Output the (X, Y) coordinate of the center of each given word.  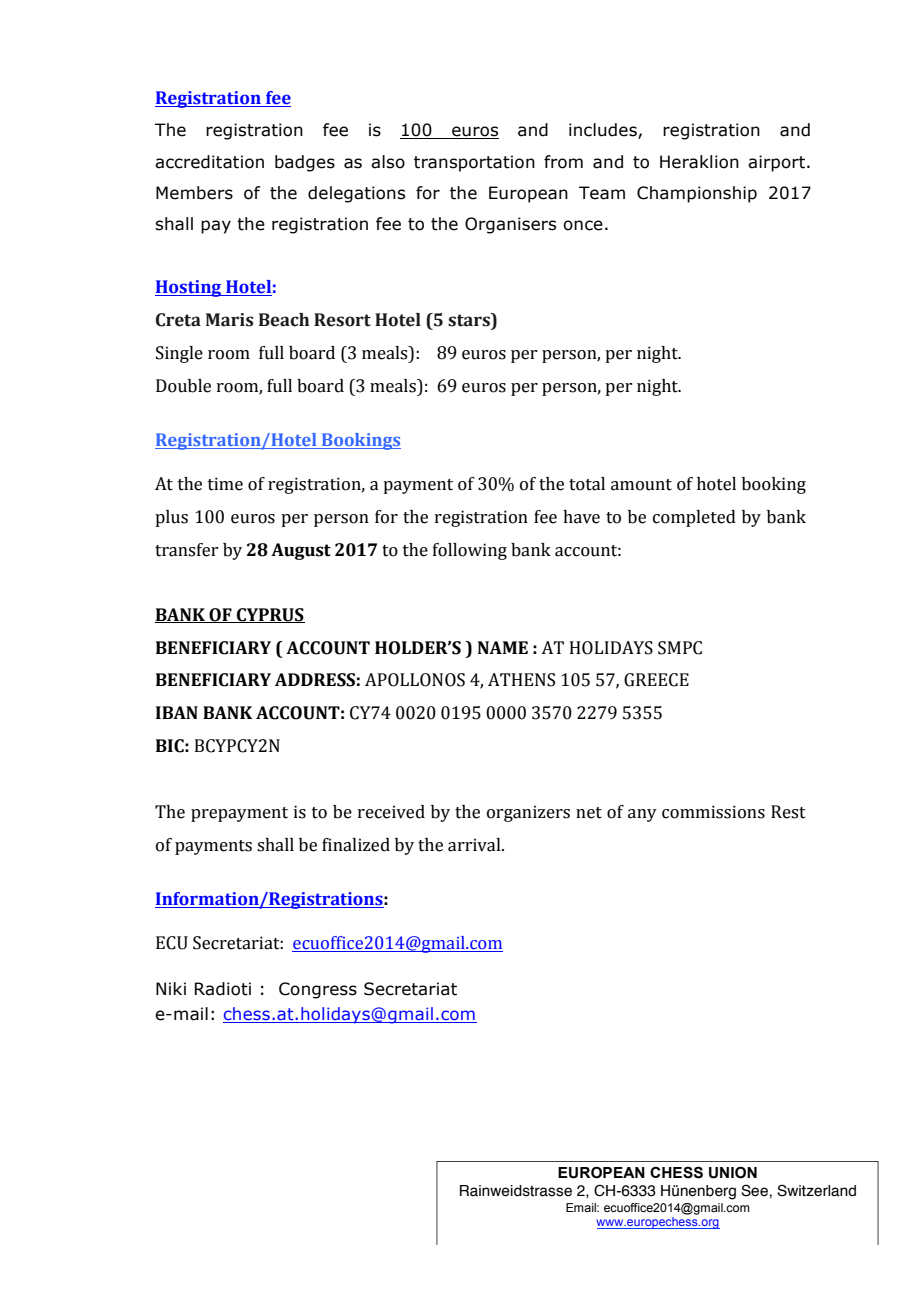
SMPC (680, 648)
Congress (318, 990)
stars (470, 320)
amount (641, 485)
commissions (713, 812)
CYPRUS (270, 615)
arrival (475, 845)
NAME (503, 647)
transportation (474, 163)
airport (778, 163)
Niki (171, 988)
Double (183, 386)
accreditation (209, 162)
